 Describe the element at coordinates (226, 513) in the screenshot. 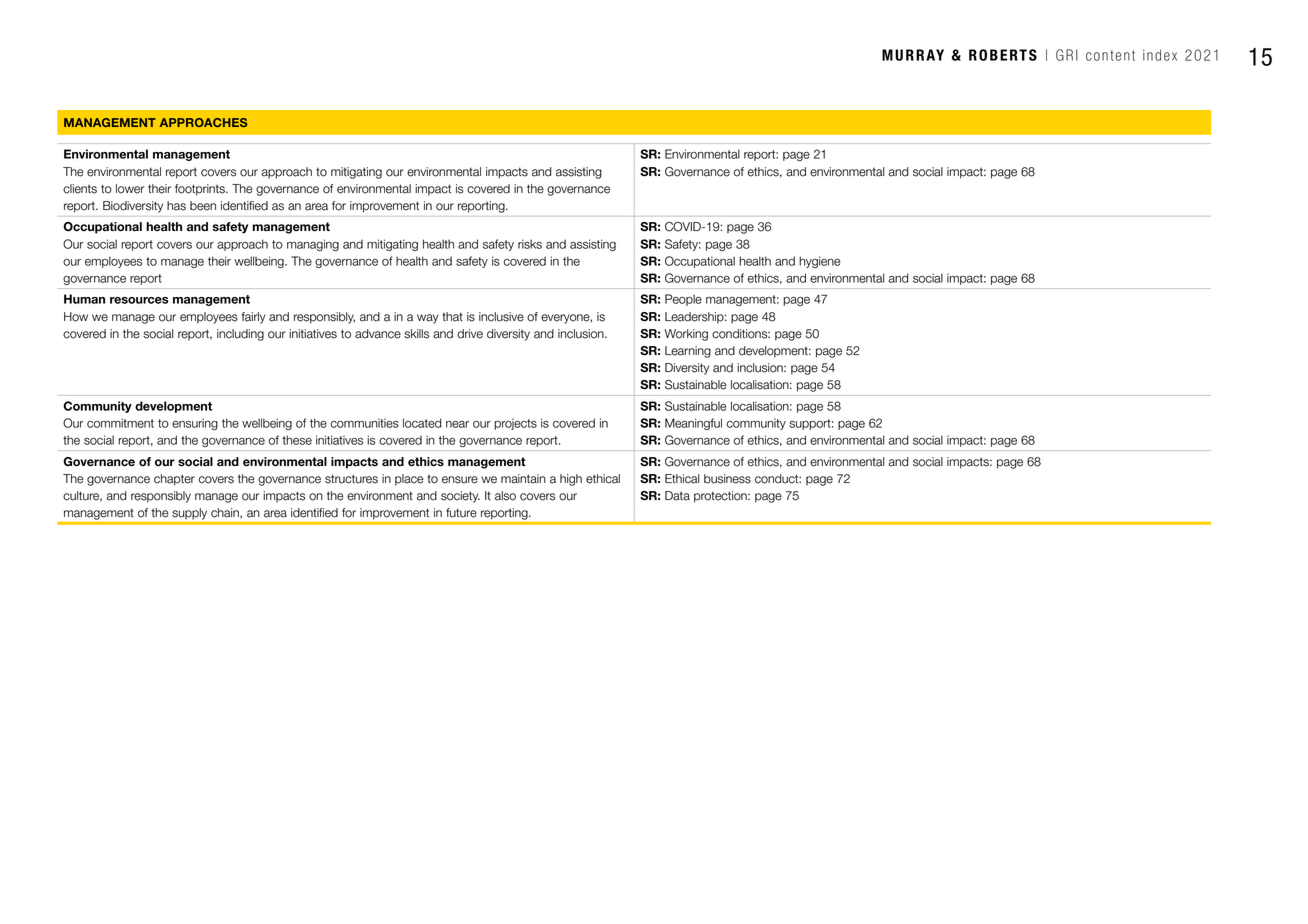

I see `chain` at that location.
